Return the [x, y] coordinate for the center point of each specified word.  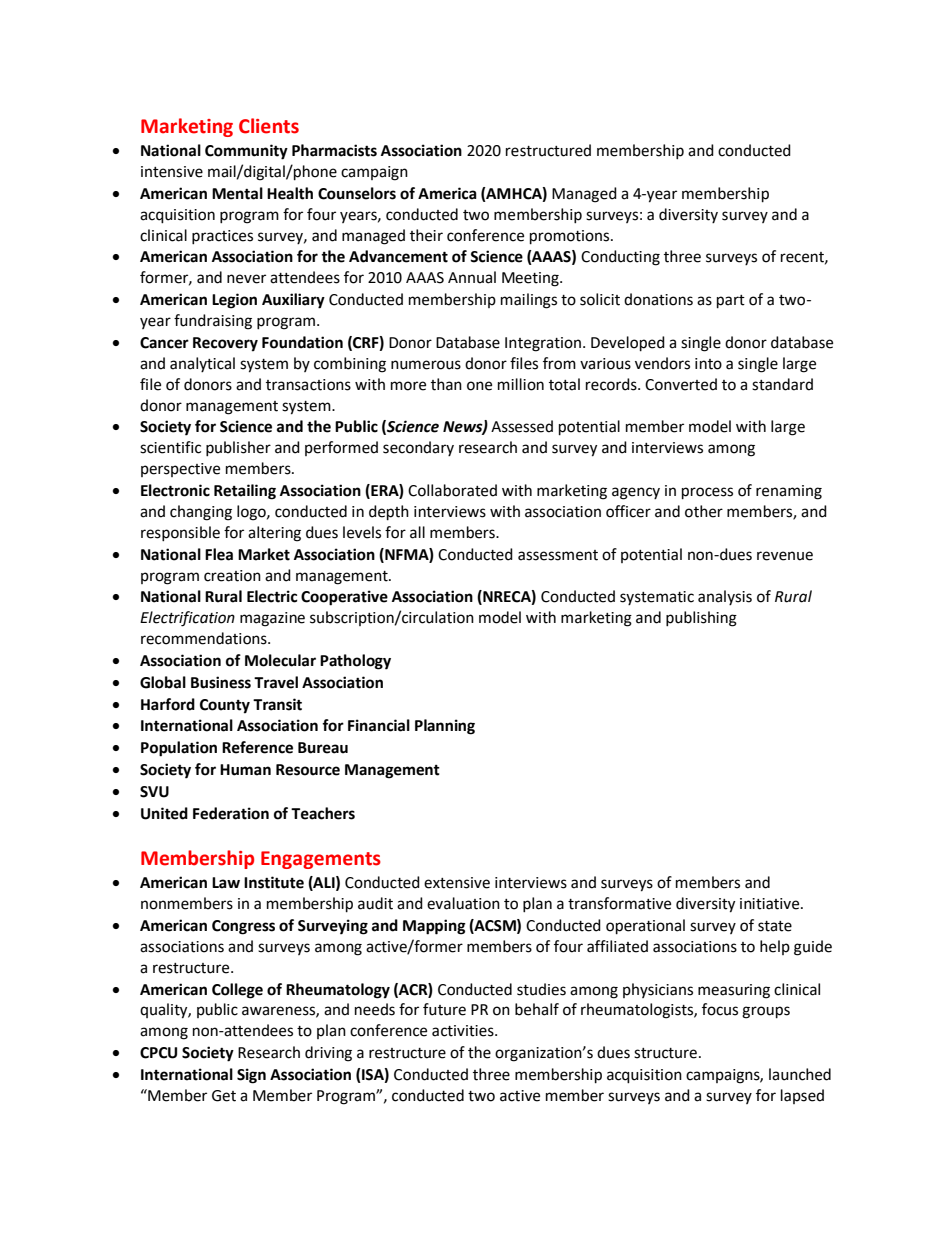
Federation [231, 813]
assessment [558, 555]
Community [246, 152]
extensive [457, 883]
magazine [272, 619]
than [446, 384]
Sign [251, 1076]
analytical [202, 364]
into [708, 364]
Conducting [620, 258]
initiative [771, 904]
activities [464, 1031]
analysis [725, 597]
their [426, 235]
